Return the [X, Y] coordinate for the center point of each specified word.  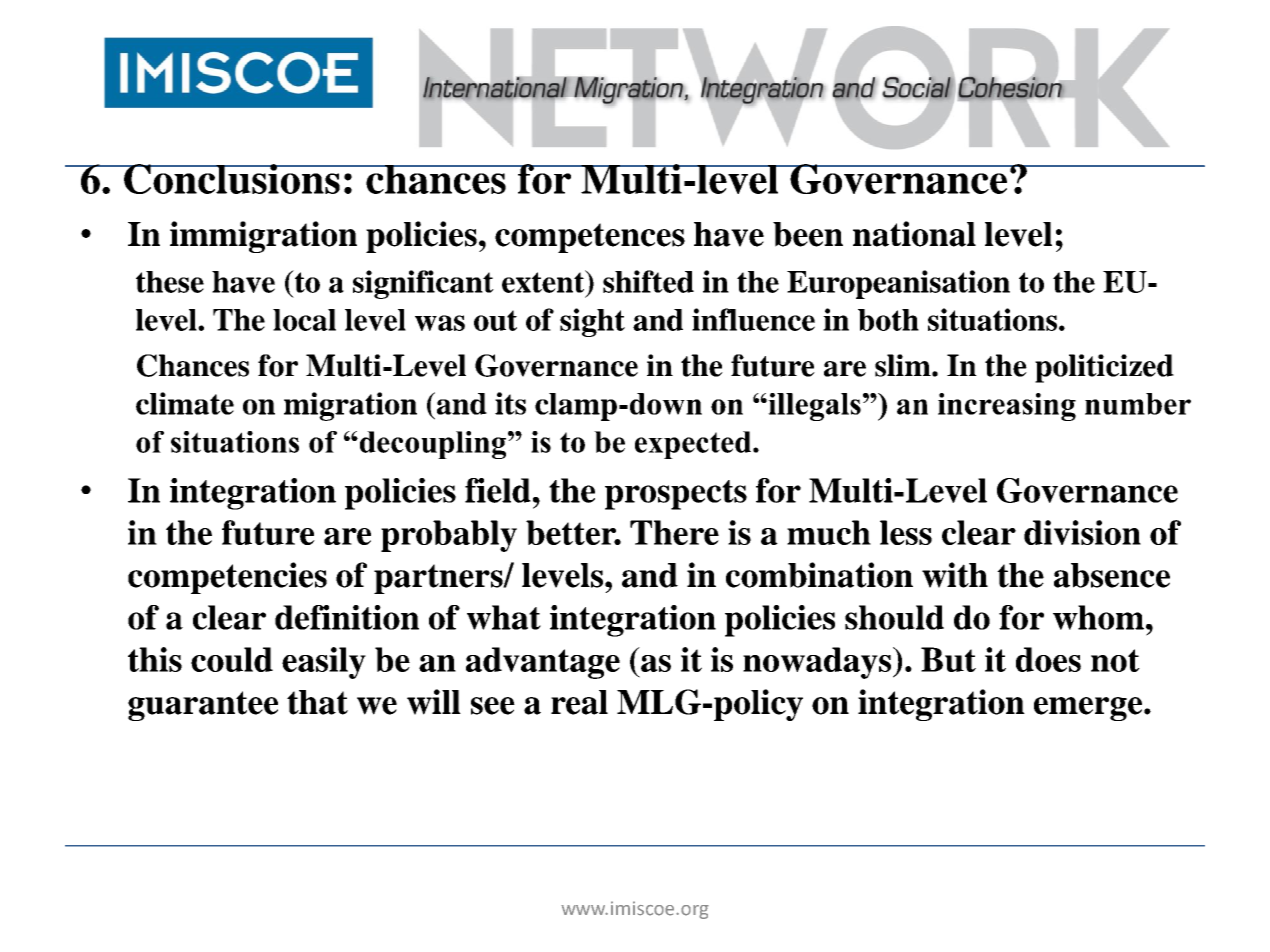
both [888, 320]
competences [590, 238]
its [510, 403]
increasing [1007, 407]
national [914, 234]
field [498, 490]
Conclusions [232, 179]
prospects [676, 495]
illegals [813, 407]
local [304, 320]
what [504, 617]
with [955, 575]
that [317, 702]
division [1082, 532]
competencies [227, 578]
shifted [648, 281]
